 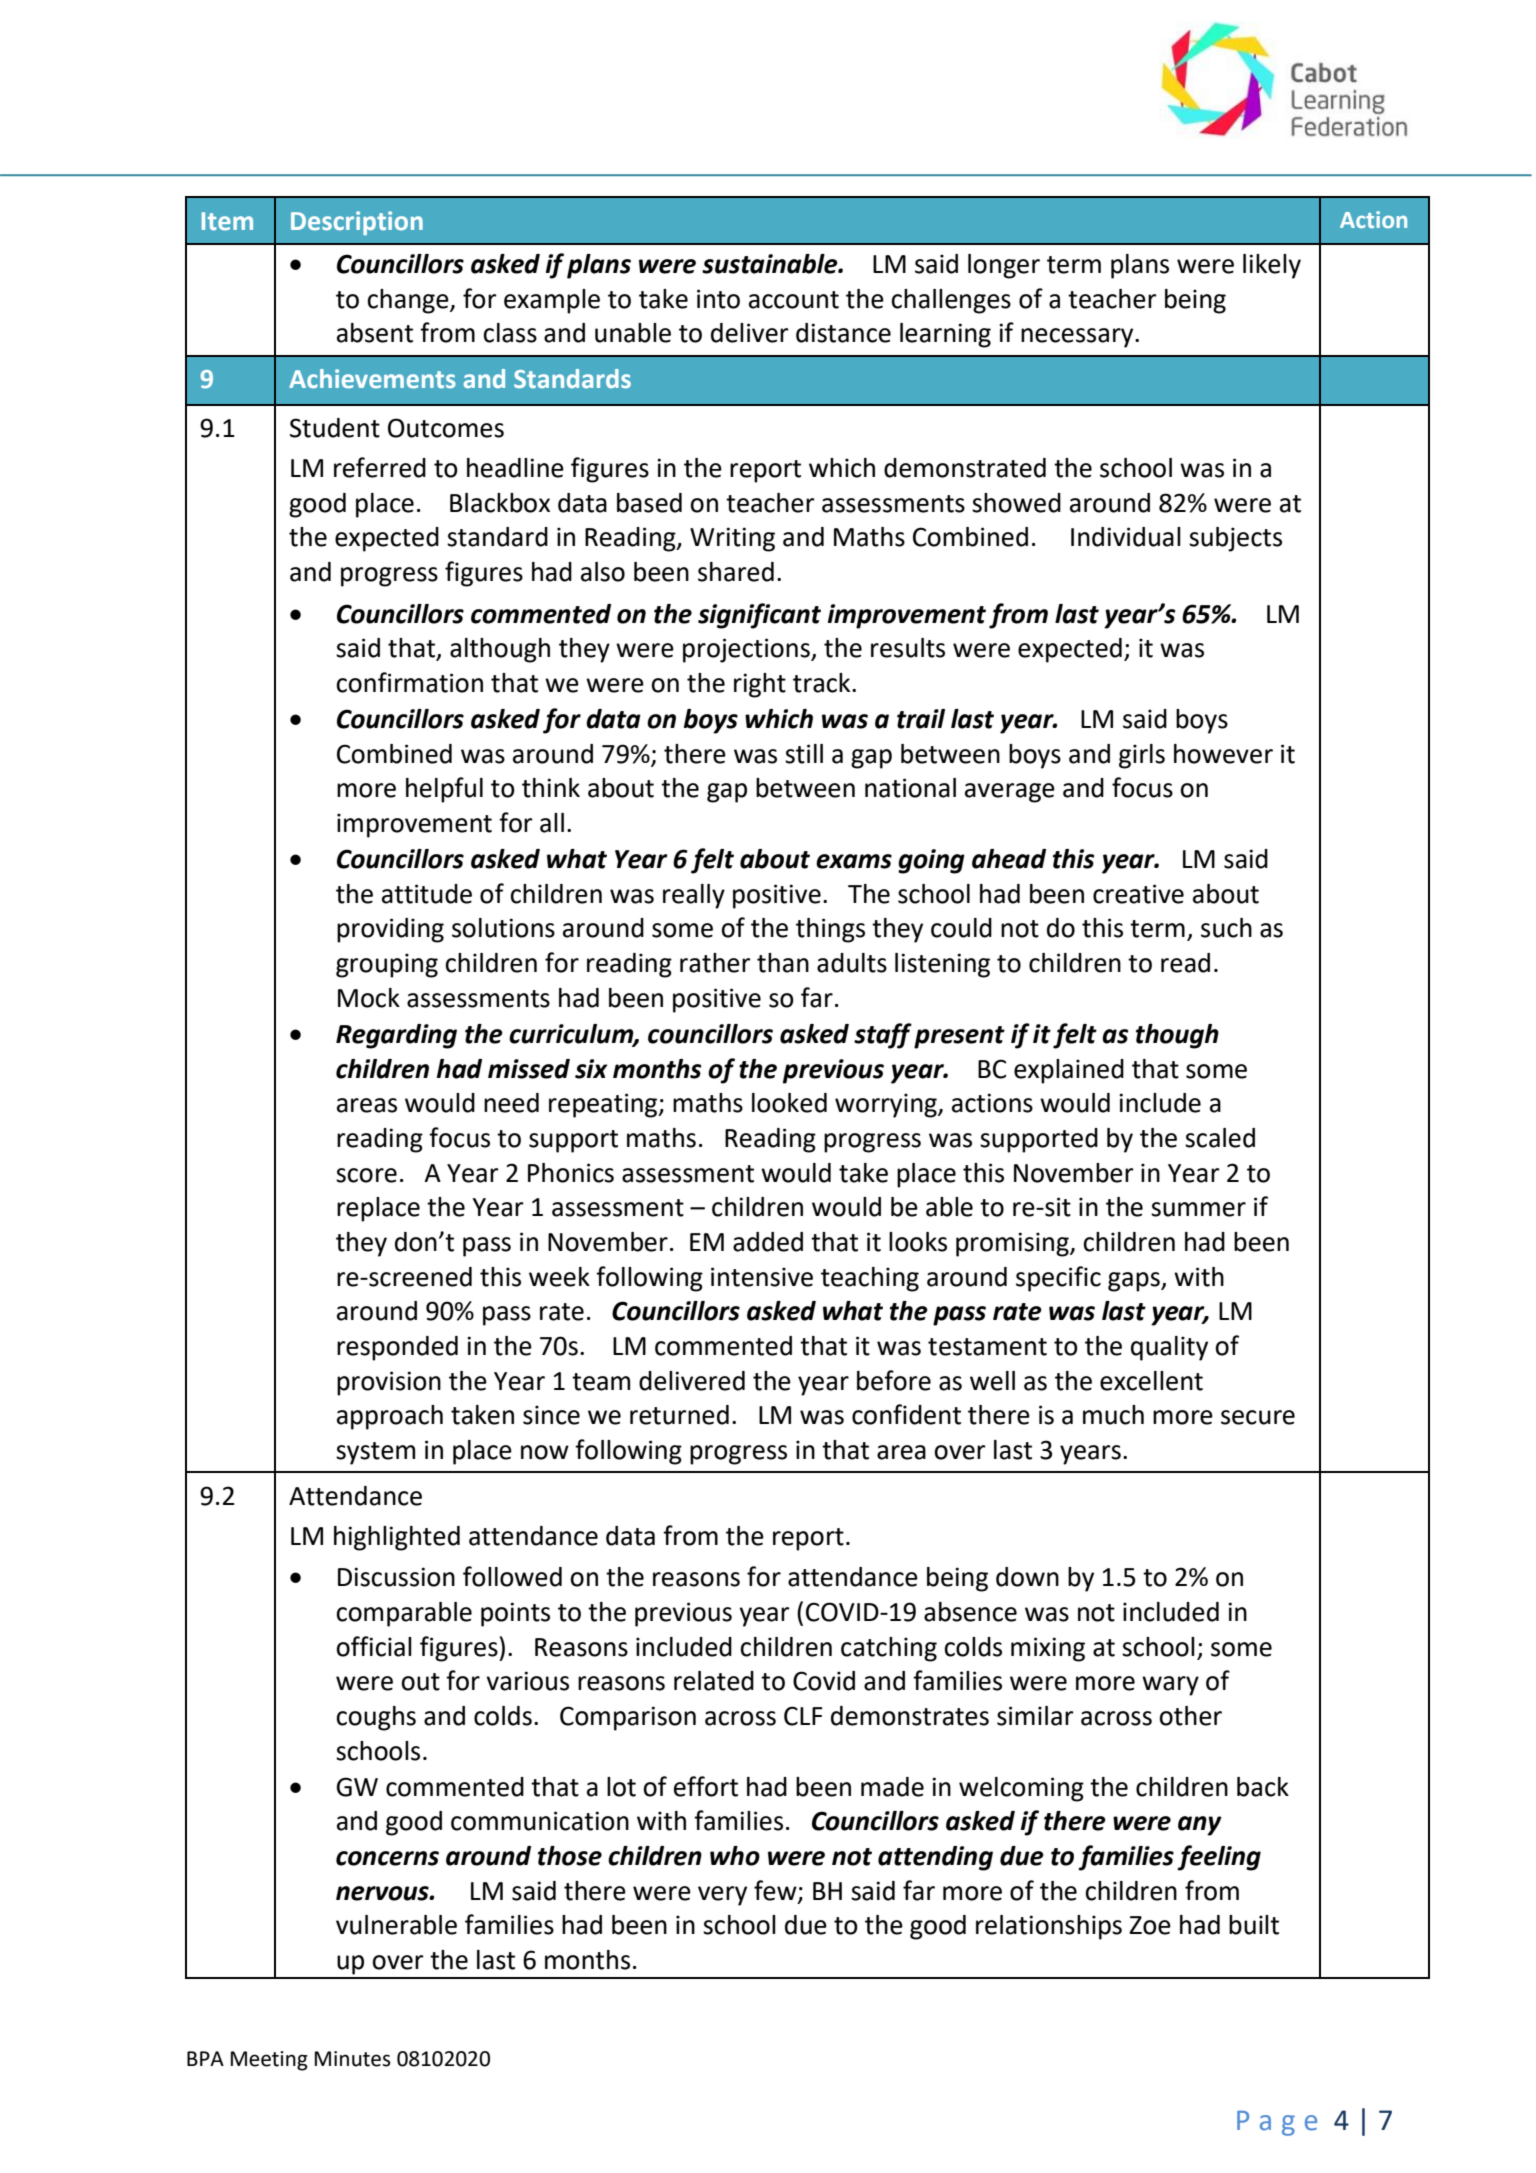 I want to click on wary, so click(x=1170, y=1686).
